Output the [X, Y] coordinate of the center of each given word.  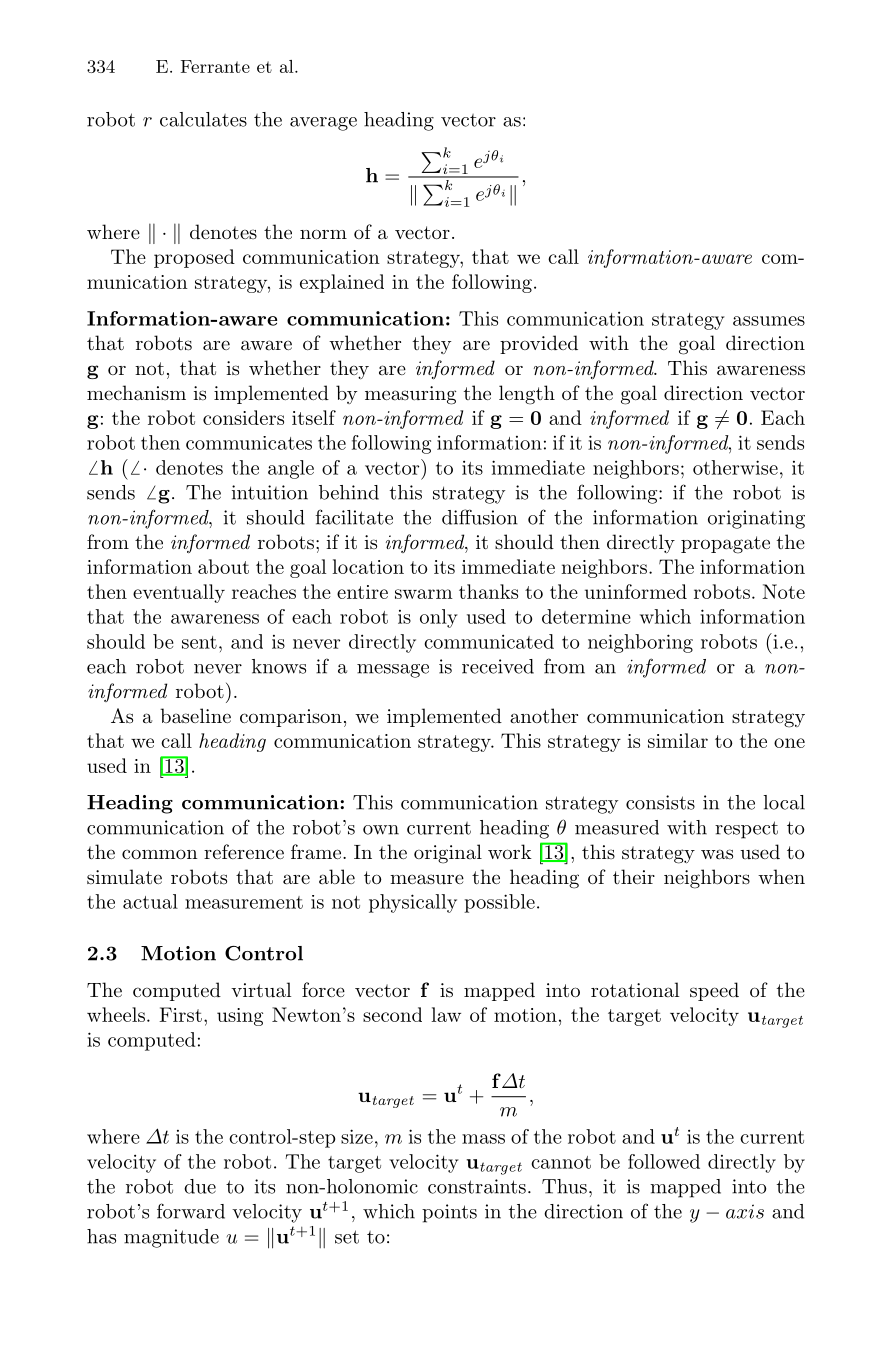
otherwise [735, 467]
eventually [179, 593]
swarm [424, 594]
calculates [203, 119]
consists [660, 802]
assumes [769, 321]
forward [191, 1211]
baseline [195, 716]
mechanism [136, 393]
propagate [725, 545]
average [323, 124]
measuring [410, 395]
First [180, 1014]
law [446, 1014]
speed [714, 991]
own [381, 830]
